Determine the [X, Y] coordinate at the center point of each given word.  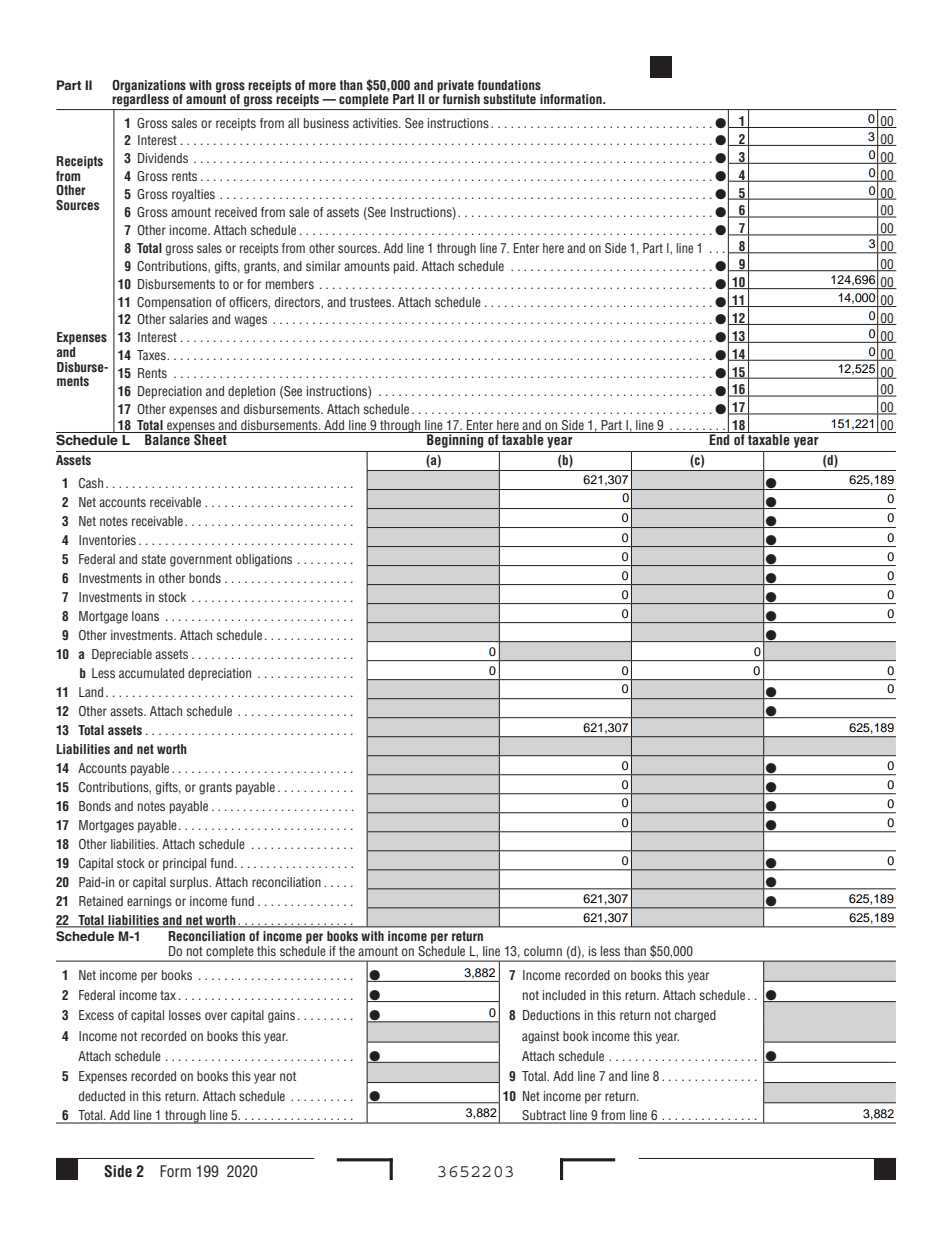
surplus [190, 883]
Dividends [163, 158]
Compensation [174, 303]
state [154, 559]
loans [145, 616]
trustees [372, 302]
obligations [264, 560]
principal [184, 864]
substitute [509, 99]
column [543, 951]
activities [376, 123]
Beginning [455, 440]
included [564, 995]
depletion [251, 392]
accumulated [151, 673]
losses [185, 1015]
